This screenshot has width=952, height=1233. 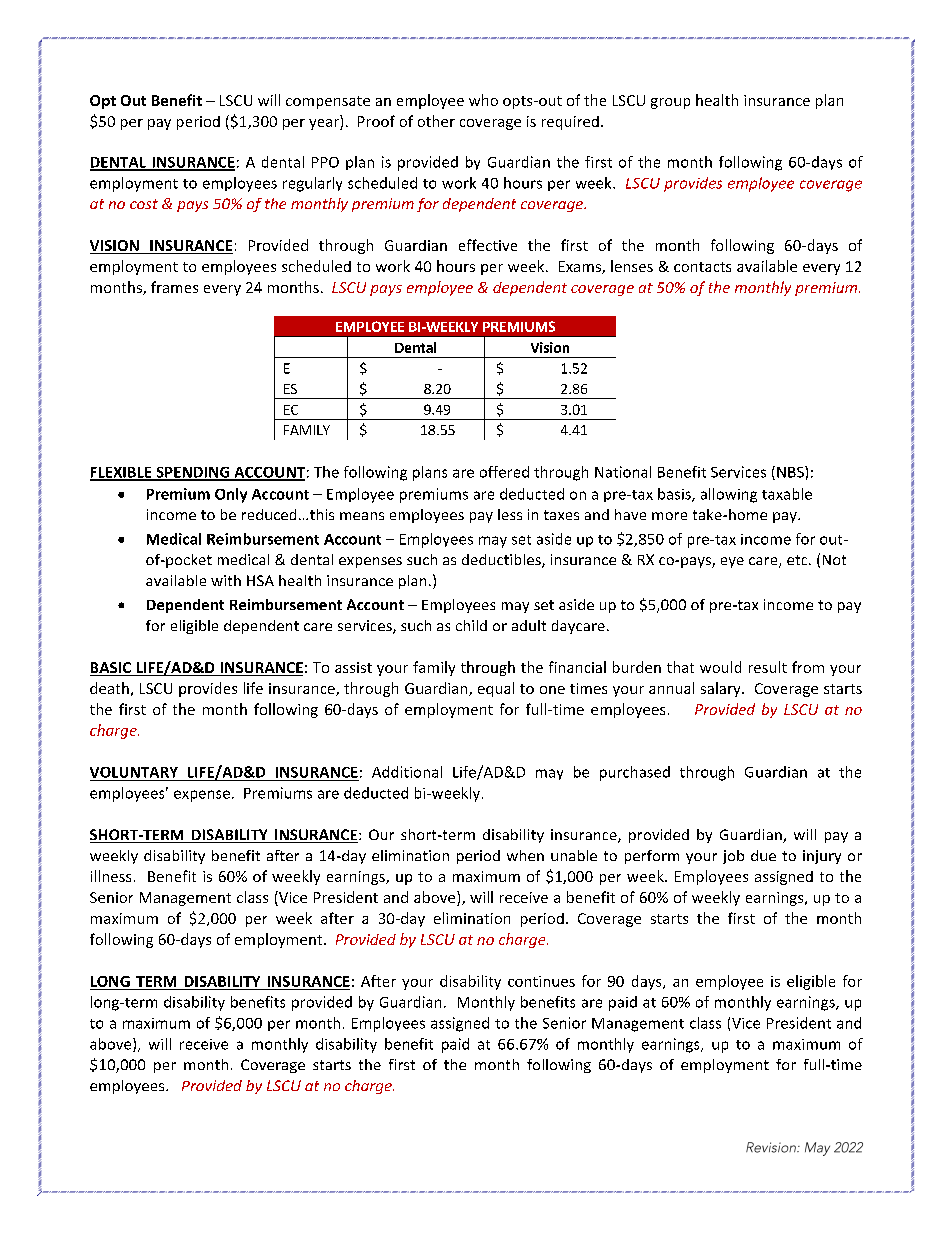 I want to click on VOLUNTARY, so click(x=134, y=772).
